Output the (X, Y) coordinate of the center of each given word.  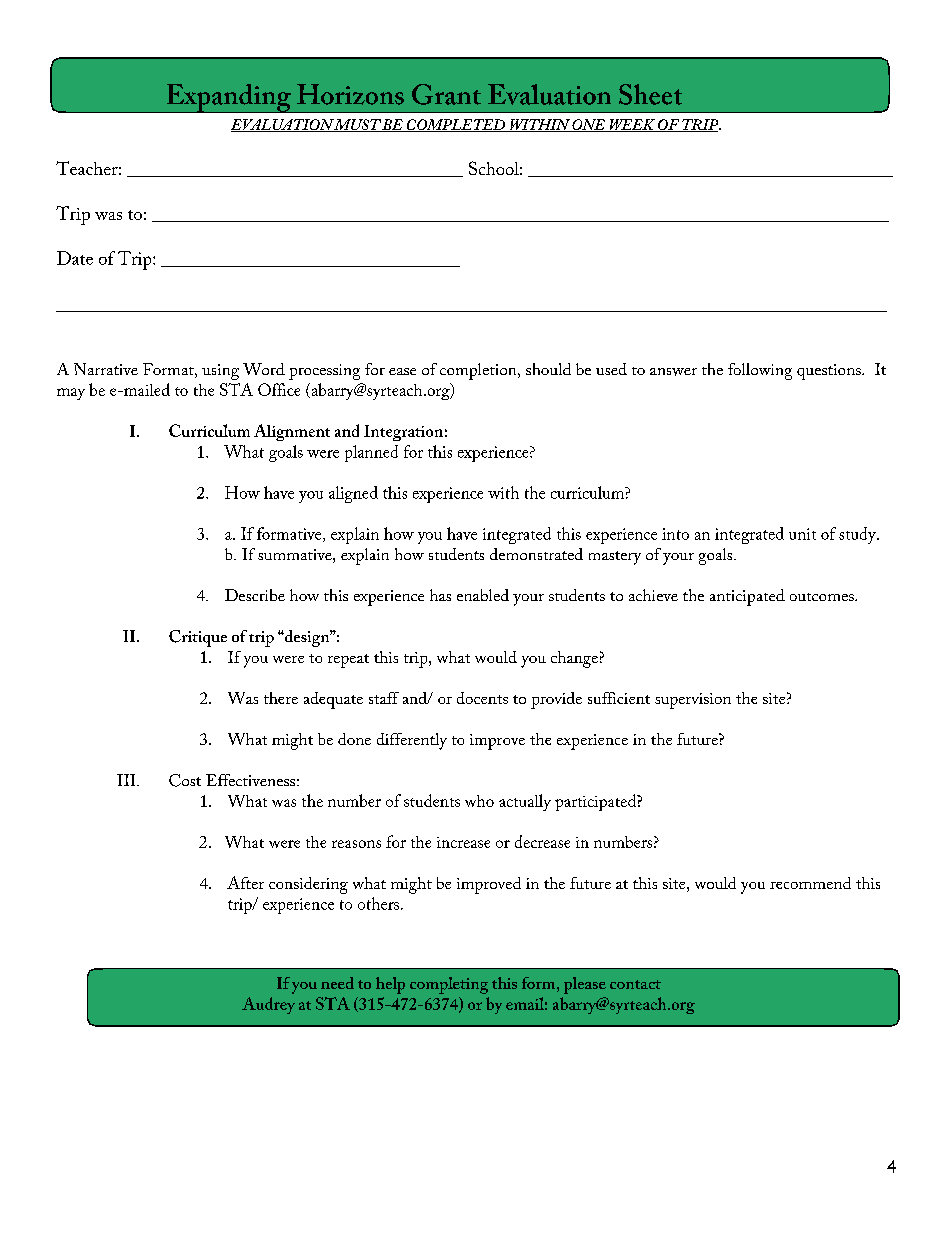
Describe (255, 595)
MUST (357, 125)
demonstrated (536, 554)
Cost (185, 780)
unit (802, 534)
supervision (693, 701)
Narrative (106, 369)
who (479, 801)
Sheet (650, 94)
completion (479, 371)
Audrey (268, 1005)
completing (449, 985)
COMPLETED (456, 125)
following (760, 371)
